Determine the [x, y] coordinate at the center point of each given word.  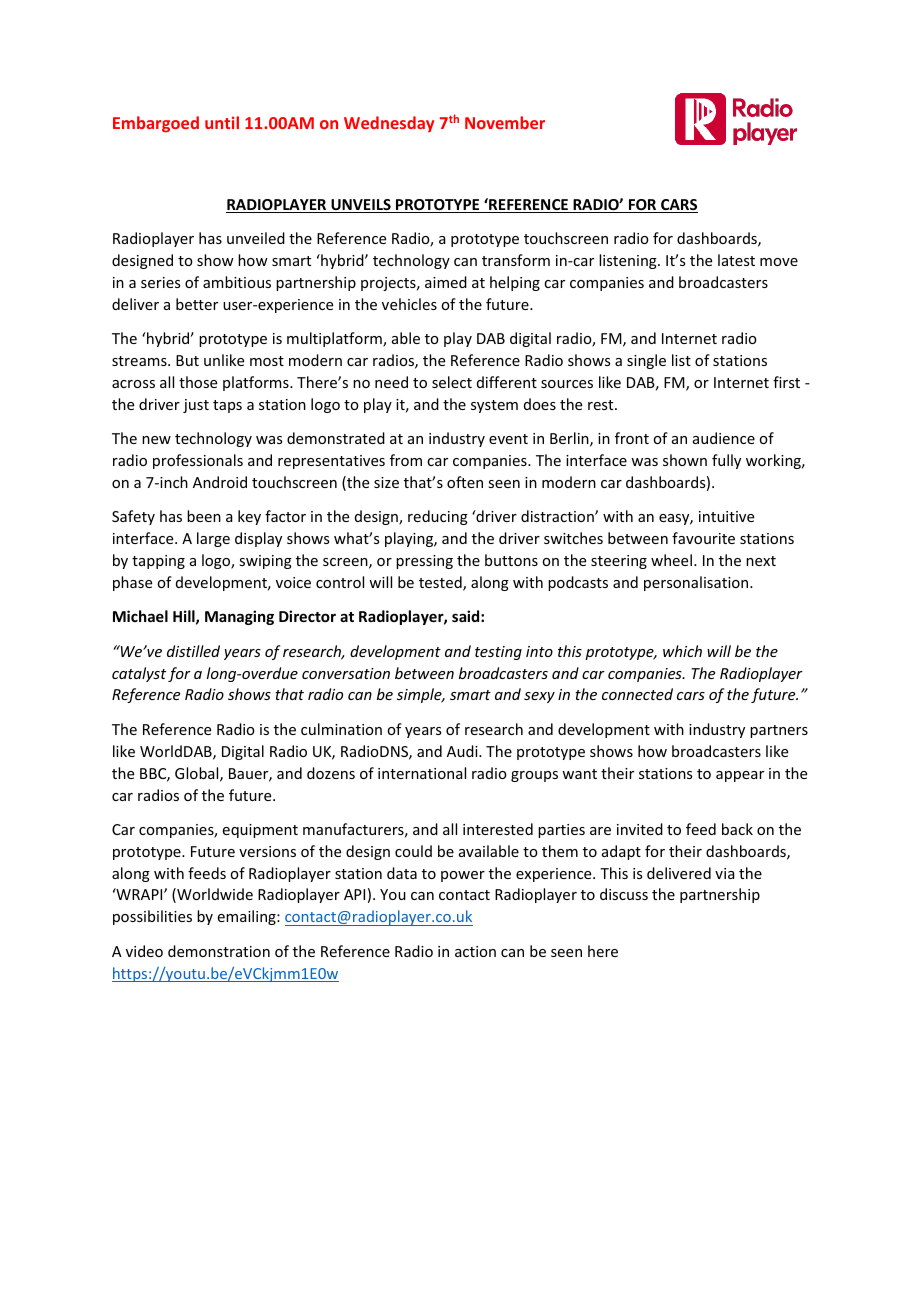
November [505, 122]
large [213, 539]
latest [736, 260]
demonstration [219, 951]
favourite [703, 538]
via [725, 873]
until [222, 122]
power [463, 876]
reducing [438, 517]
